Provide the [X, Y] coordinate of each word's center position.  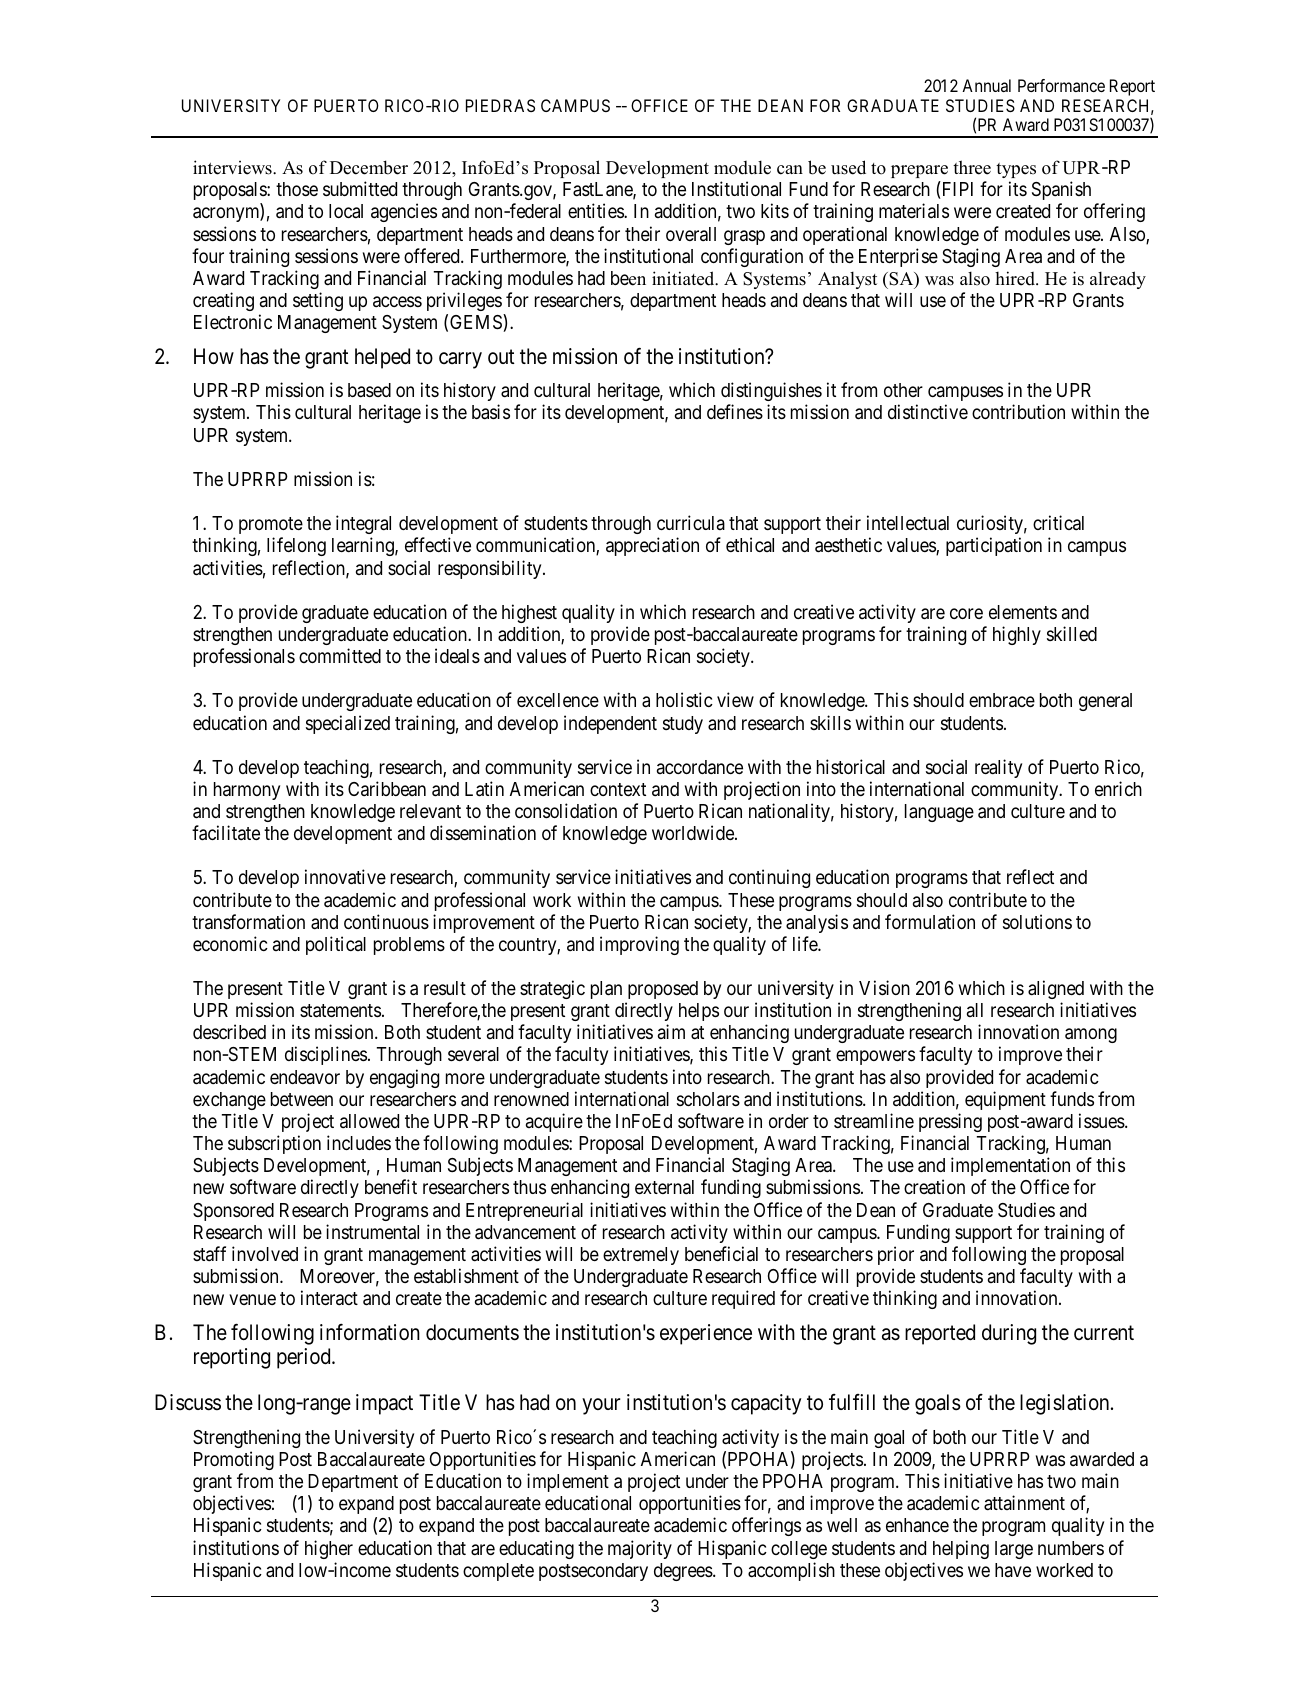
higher [329, 1549]
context [618, 789]
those [297, 189]
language [939, 813]
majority [640, 1549]
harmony [247, 791]
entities [596, 210]
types [1016, 170]
